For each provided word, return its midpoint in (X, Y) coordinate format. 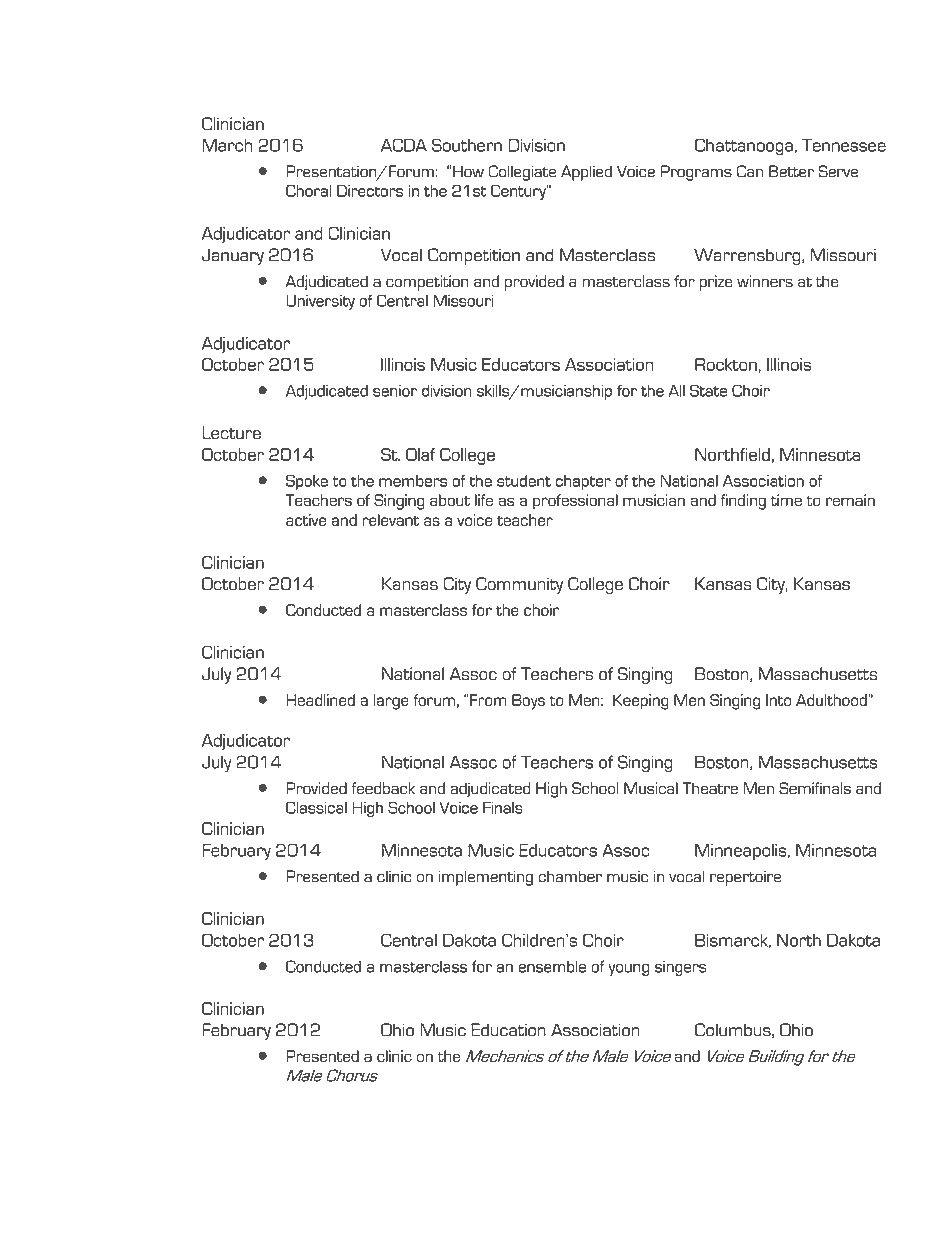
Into (778, 700)
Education (508, 1030)
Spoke (307, 482)
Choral (308, 191)
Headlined (320, 700)
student (524, 481)
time (786, 500)
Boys (528, 702)
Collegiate (522, 173)
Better (791, 171)
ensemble (552, 966)
